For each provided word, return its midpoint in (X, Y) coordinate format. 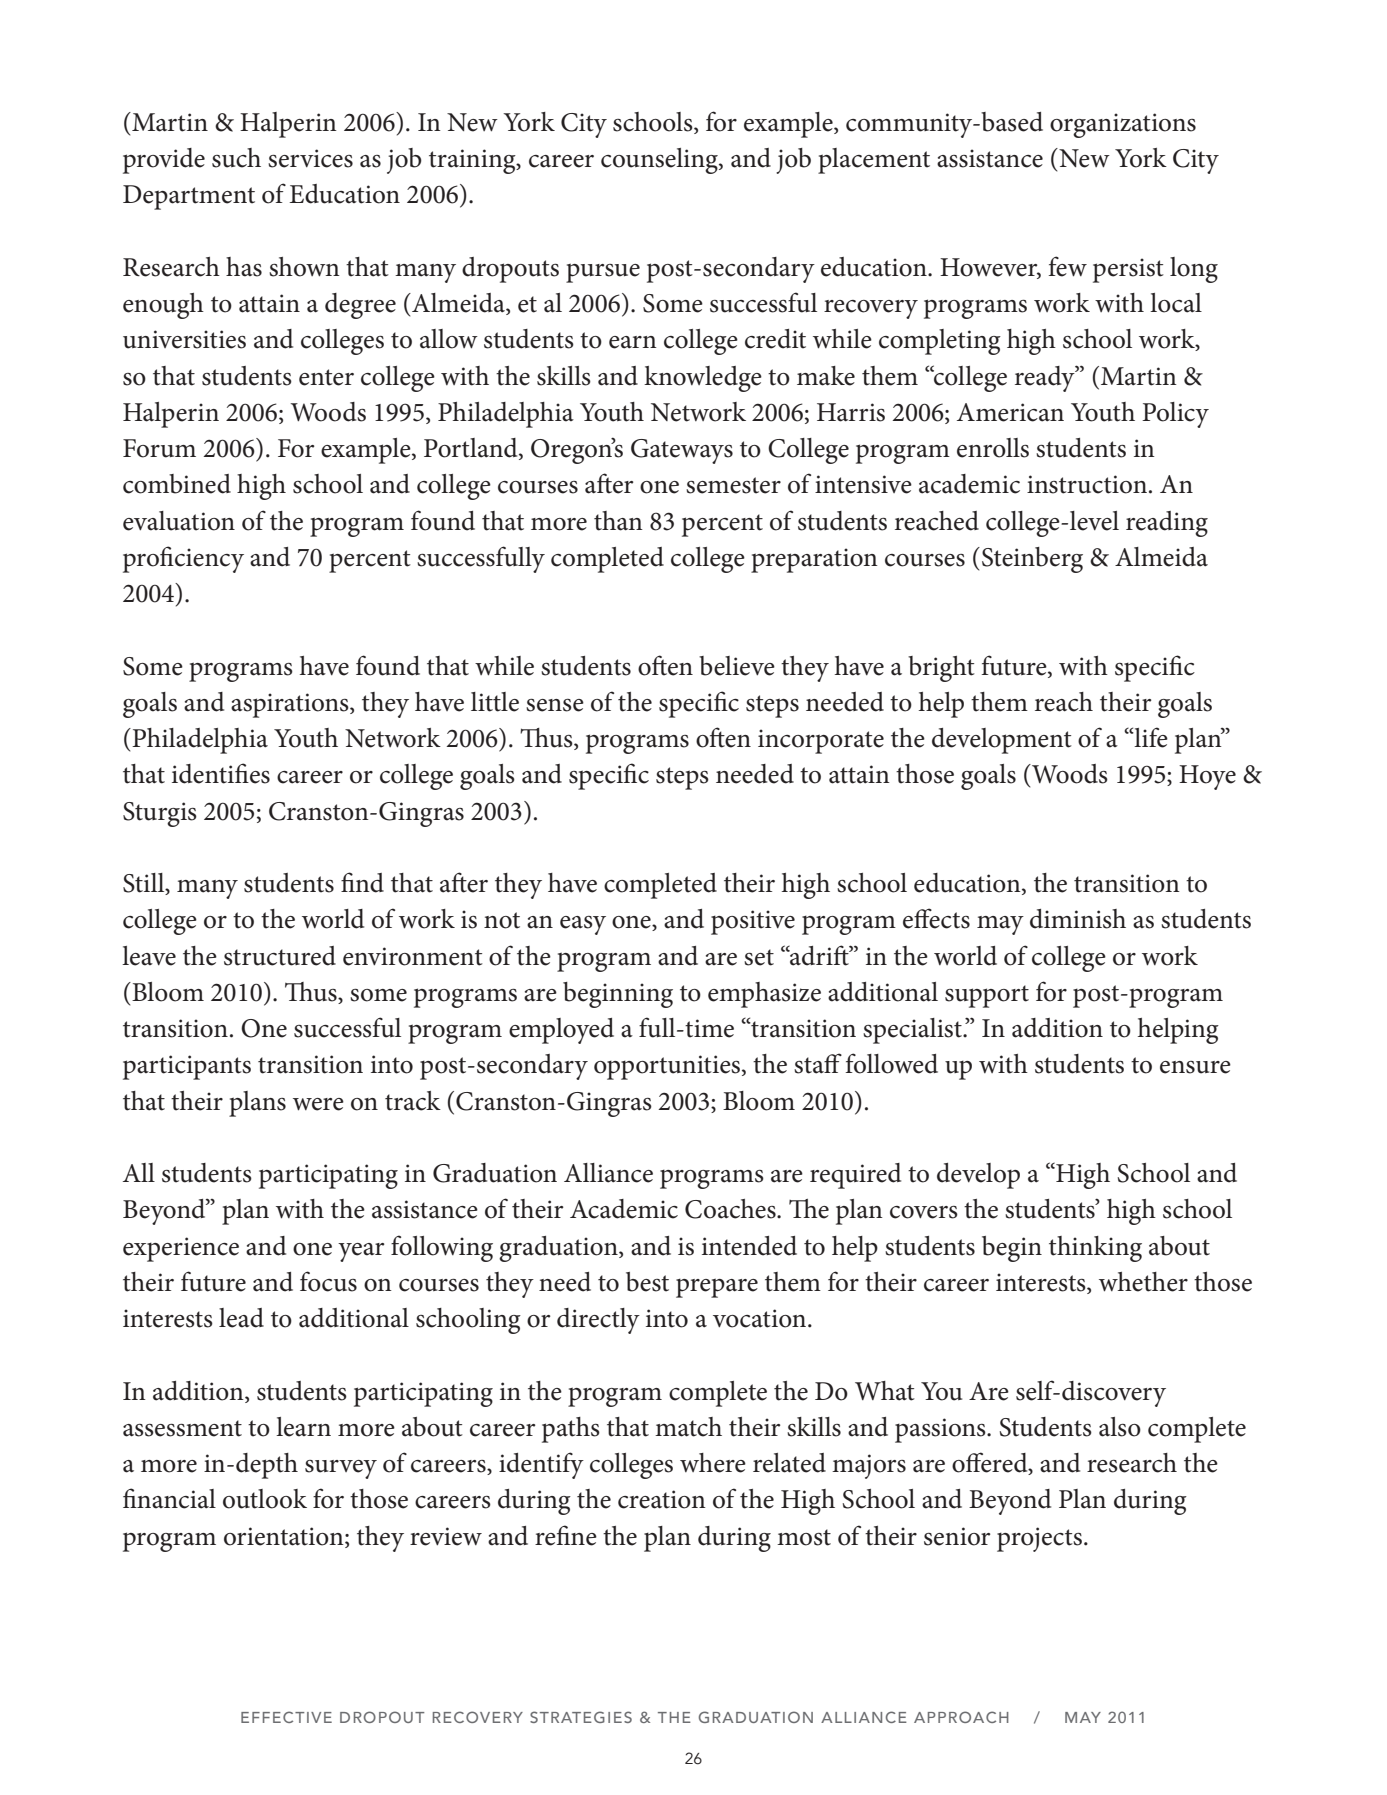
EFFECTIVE (286, 1717)
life (1150, 737)
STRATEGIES (581, 1717)
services (310, 158)
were (318, 1104)
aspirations (291, 705)
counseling (660, 161)
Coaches (731, 1209)
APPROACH (961, 1717)
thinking (1095, 1249)
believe (737, 666)
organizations (1123, 125)
